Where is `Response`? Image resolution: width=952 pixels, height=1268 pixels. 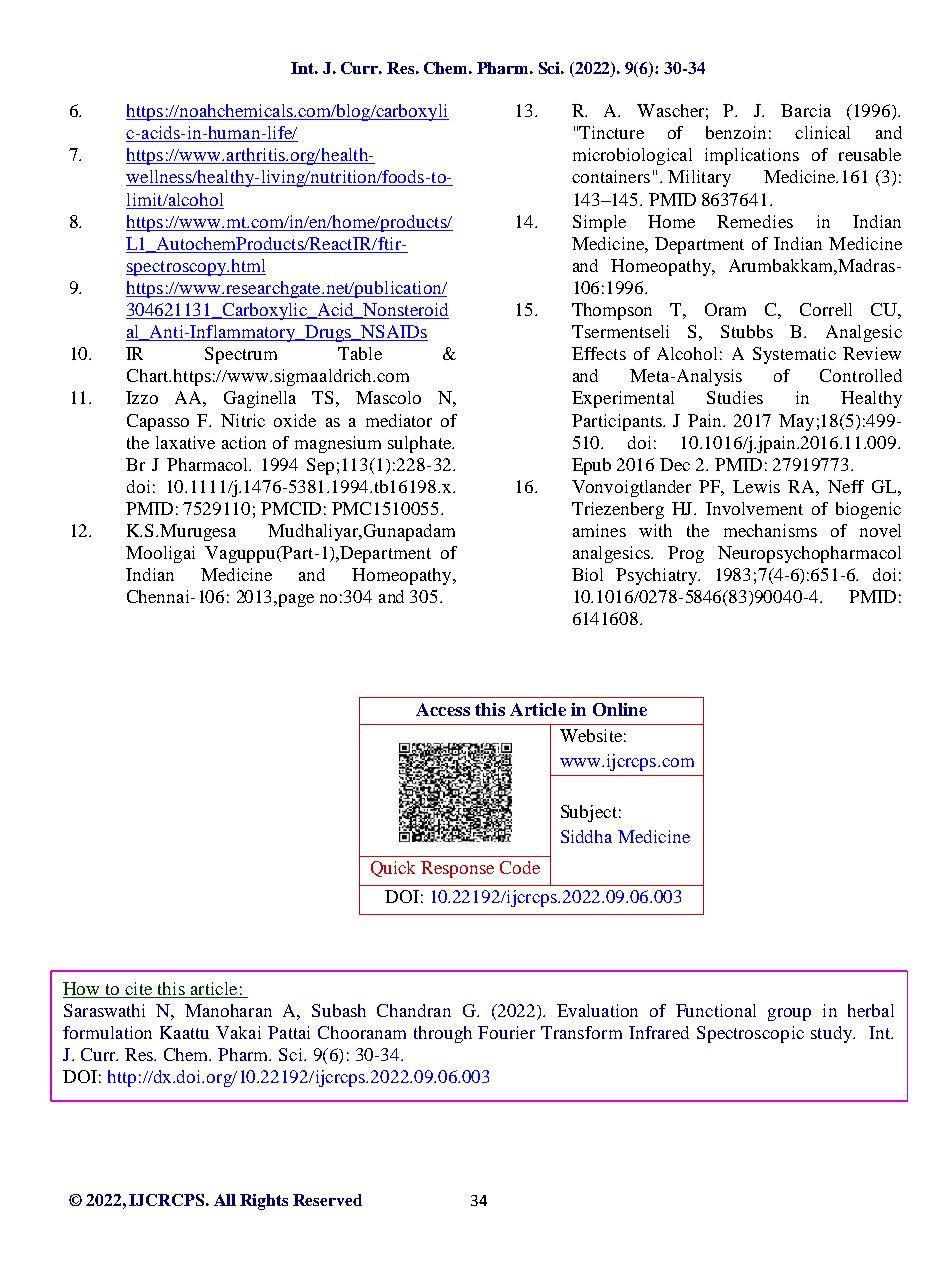 Response is located at coordinates (457, 869).
